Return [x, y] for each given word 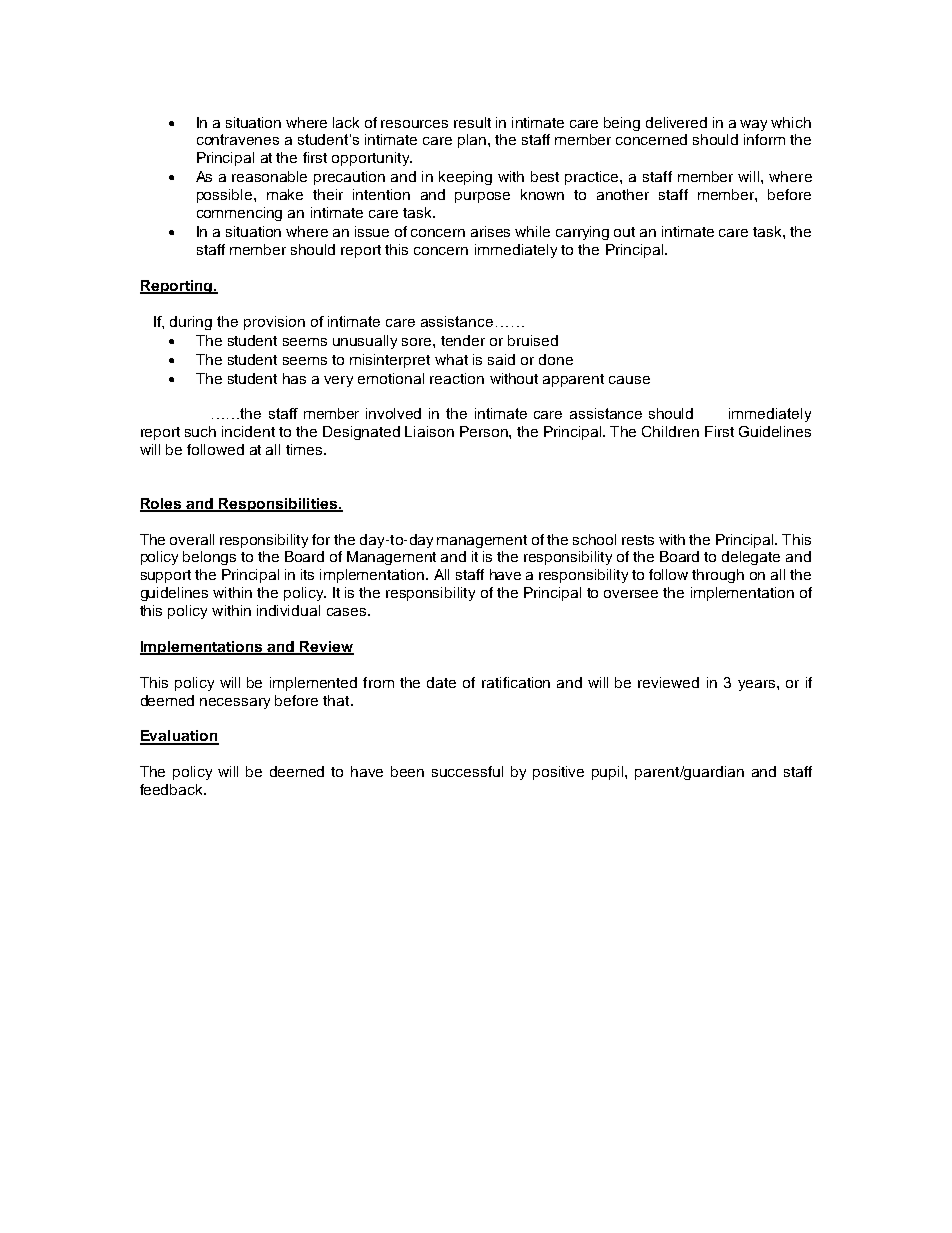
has [294, 378]
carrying [582, 233]
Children [670, 431]
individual [288, 610]
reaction [457, 378]
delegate [751, 558]
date [441, 682]
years [756, 685]
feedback [172, 789]
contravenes [238, 139]
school [594, 539]
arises [490, 231]
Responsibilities [278, 505]
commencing [239, 214]
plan [472, 141]
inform [764, 139]
